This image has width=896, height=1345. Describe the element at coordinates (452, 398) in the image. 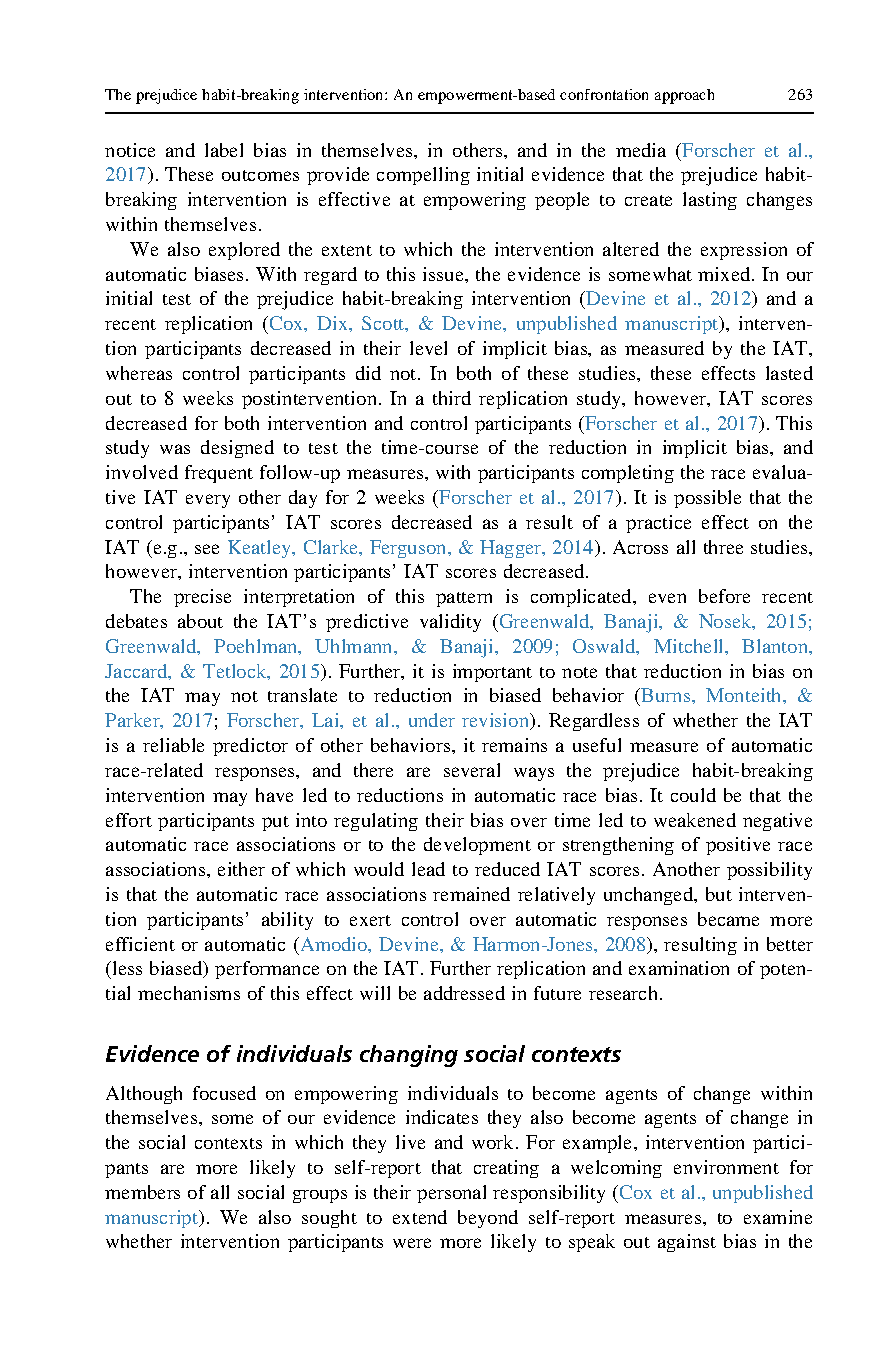

I see `third` at that location.
